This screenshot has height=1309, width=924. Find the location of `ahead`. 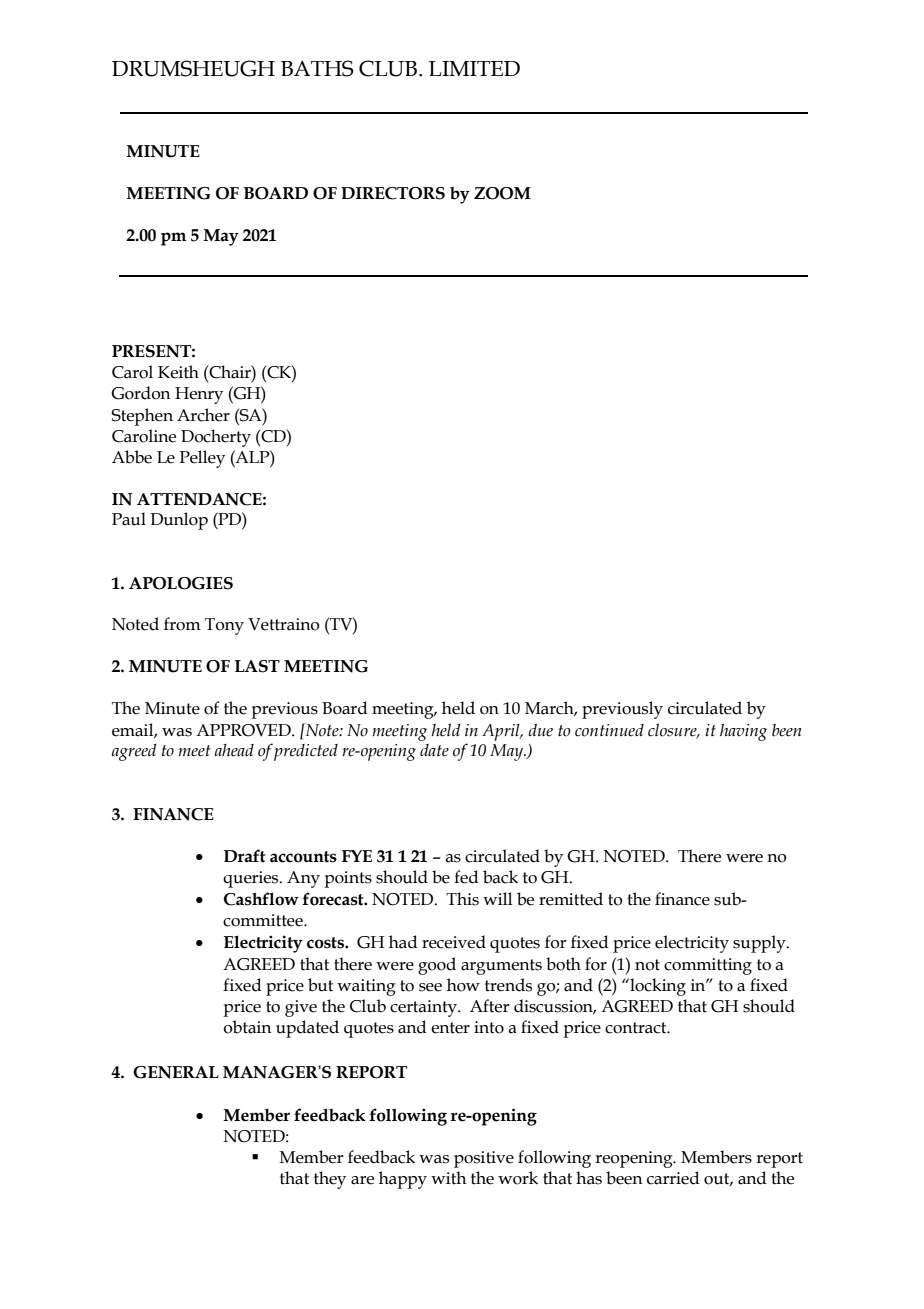

ahead is located at coordinates (234, 750).
